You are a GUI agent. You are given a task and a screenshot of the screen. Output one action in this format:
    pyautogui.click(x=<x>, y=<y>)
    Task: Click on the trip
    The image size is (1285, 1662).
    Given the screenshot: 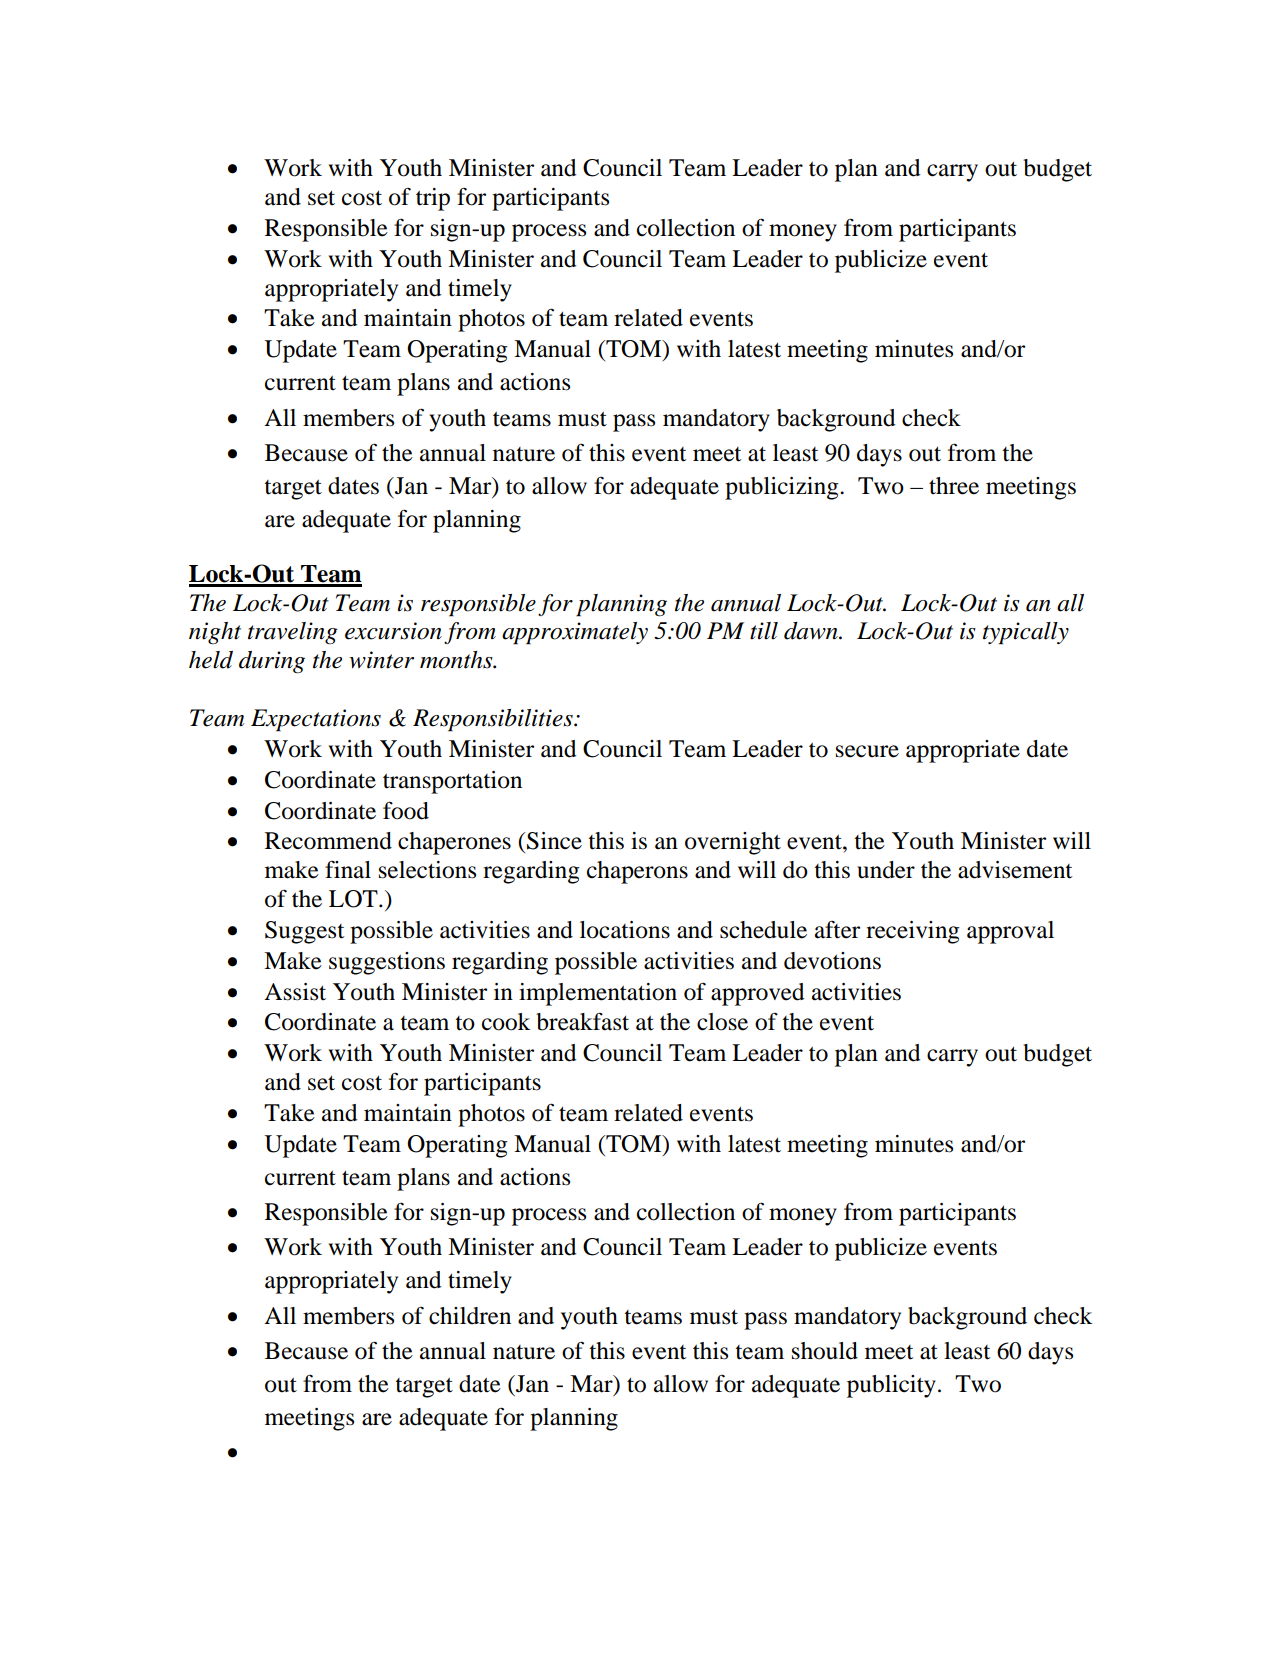 What is the action you would take?
    pyautogui.click(x=433, y=199)
